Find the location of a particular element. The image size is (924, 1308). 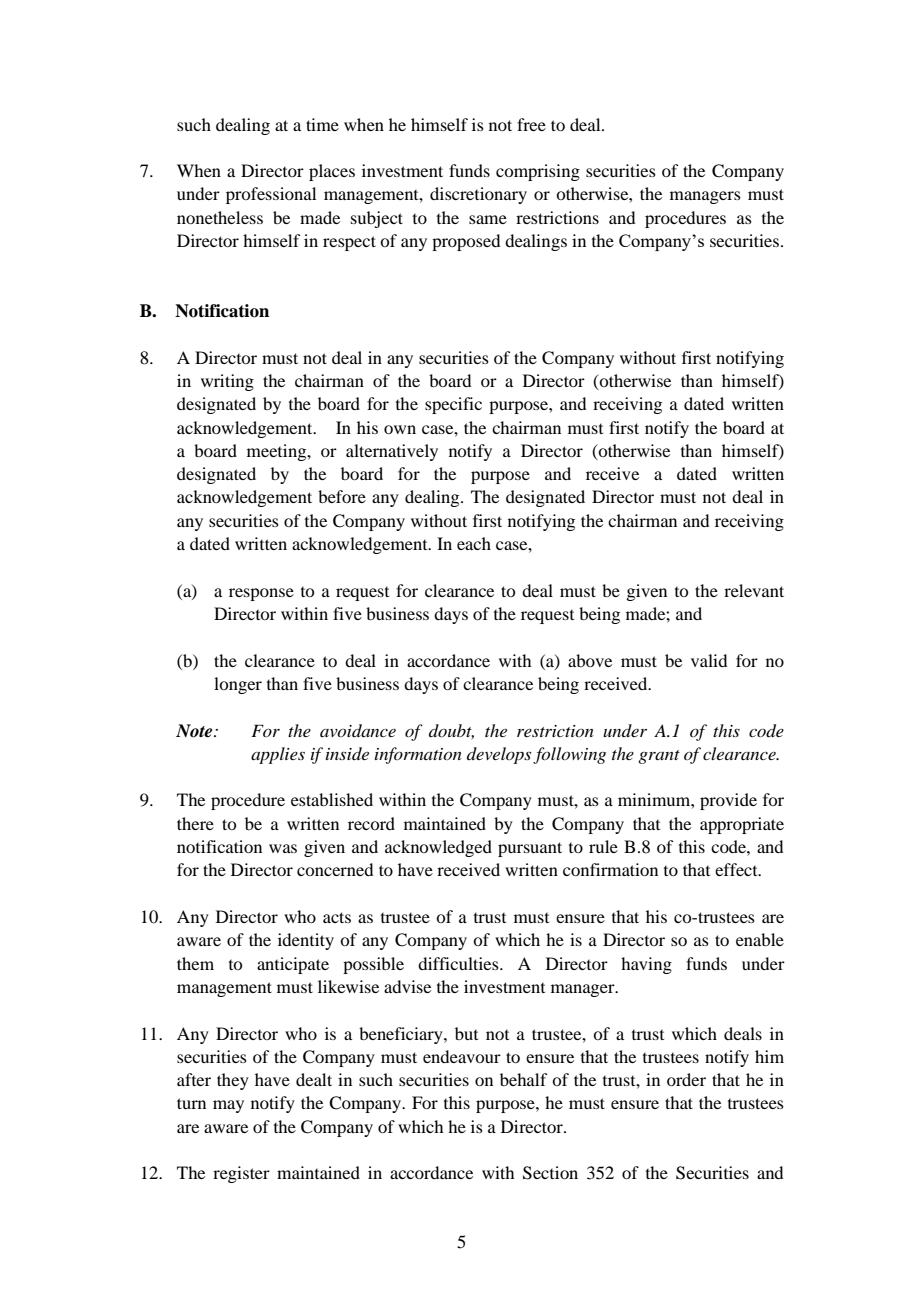

register is located at coordinates (241, 1174).
